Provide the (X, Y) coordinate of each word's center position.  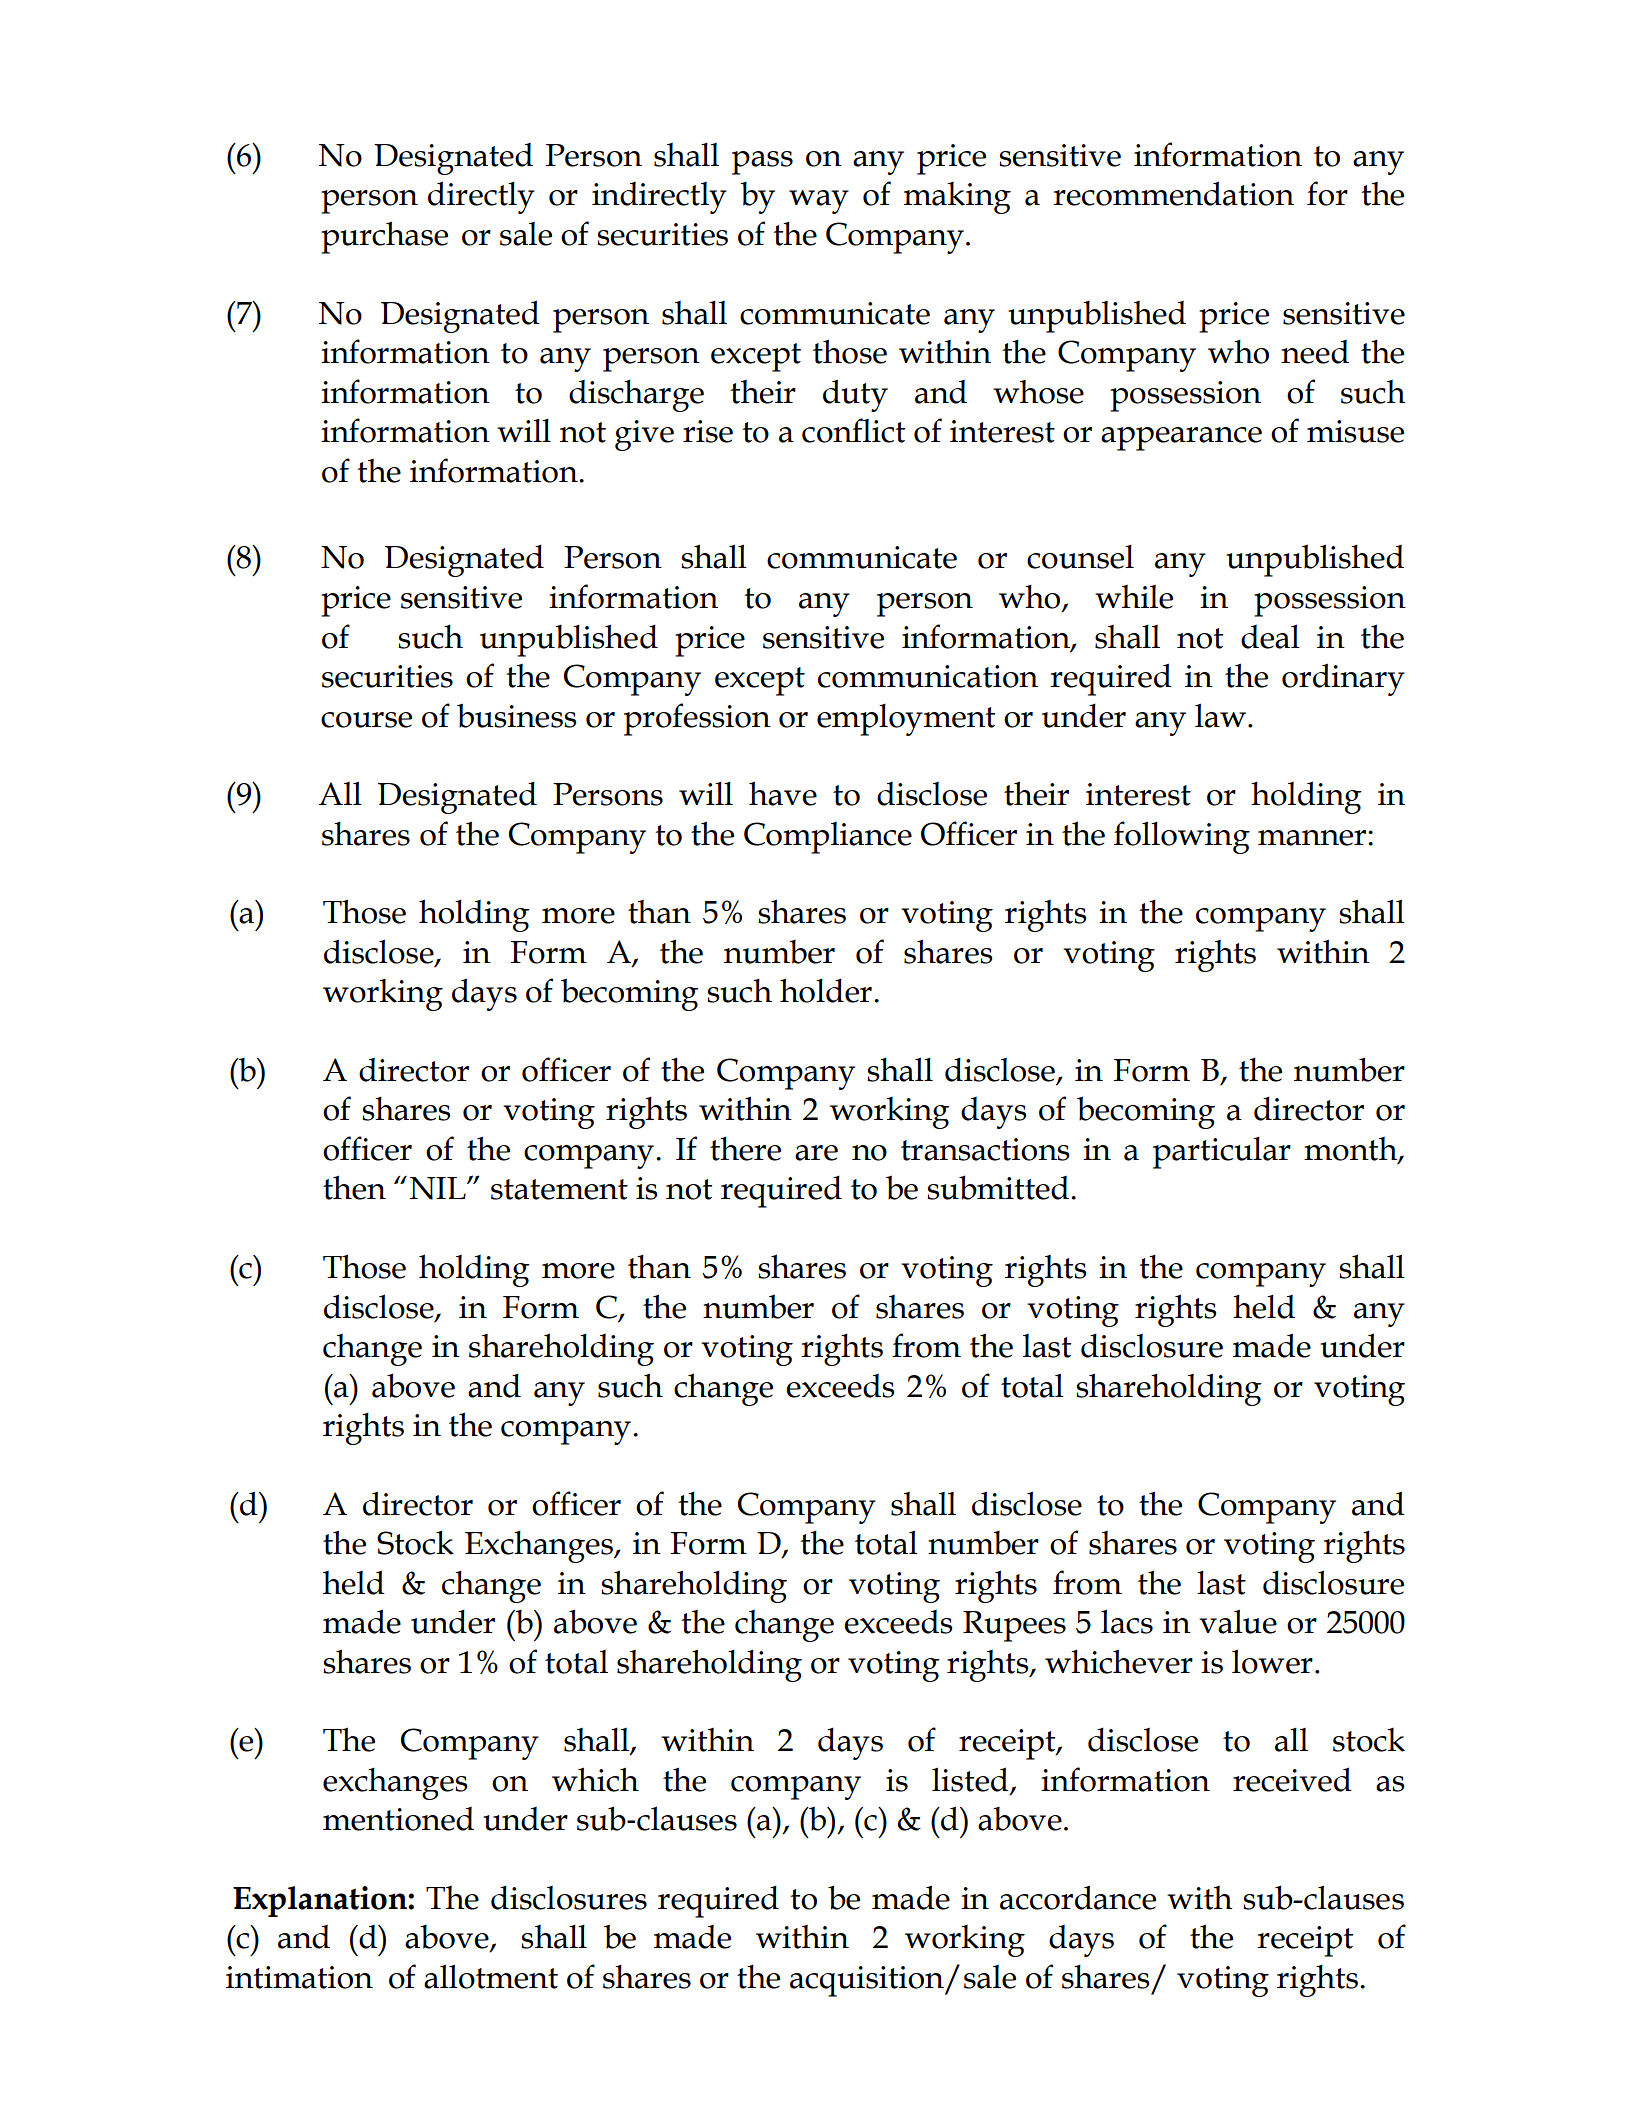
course (366, 720)
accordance (1078, 1897)
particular (1222, 1153)
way (819, 202)
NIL (439, 1188)
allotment (491, 1976)
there (745, 1149)
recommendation (1173, 193)
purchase (384, 237)
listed (971, 1780)
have (783, 793)
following (1182, 837)
